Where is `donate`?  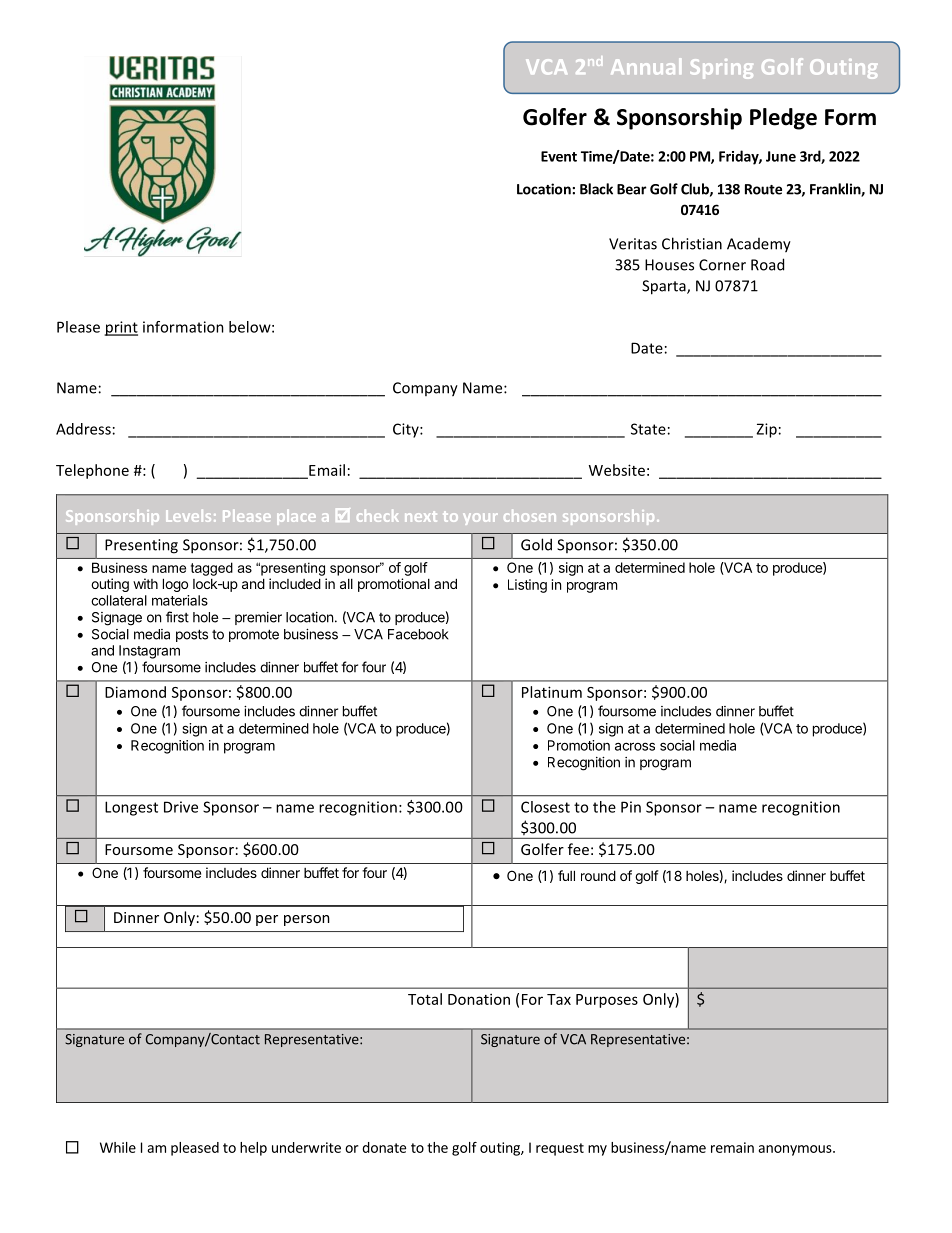
donate is located at coordinates (384, 1147).
